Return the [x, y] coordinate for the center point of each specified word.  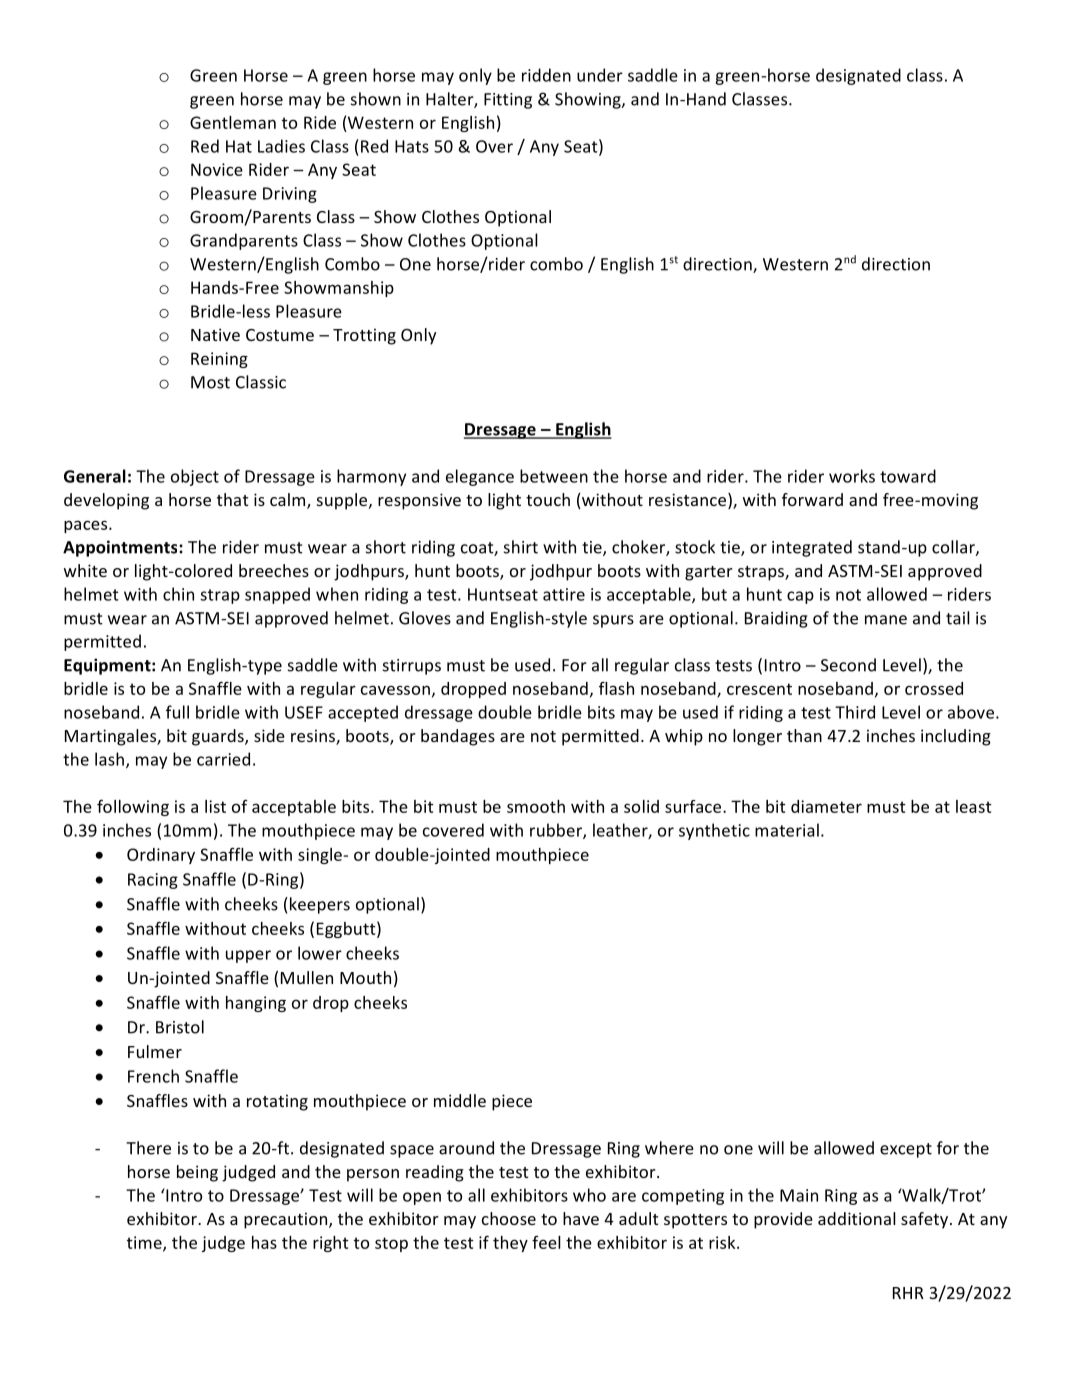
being [197, 1173]
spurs [613, 621]
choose [509, 1218]
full [177, 712]
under [600, 75]
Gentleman [233, 122]
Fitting [508, 101]
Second [848, 665]
